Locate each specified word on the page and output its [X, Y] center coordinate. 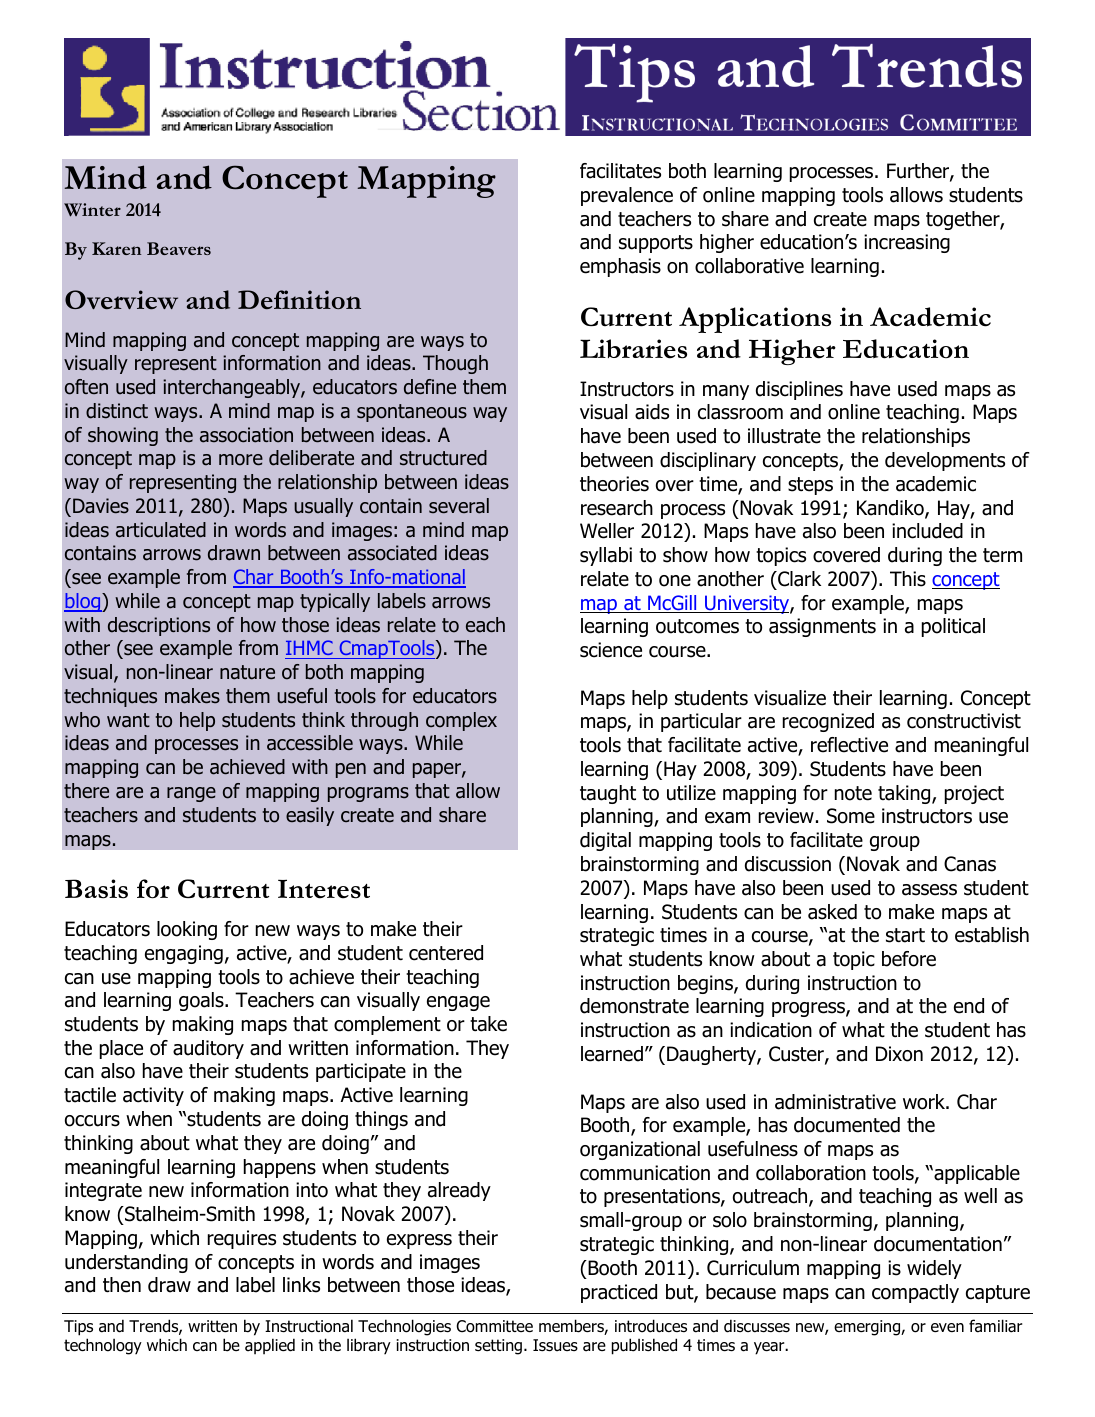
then [122, 1285]
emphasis [620, 267]
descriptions [159, 626]
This [908, 579]
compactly [915, 1293]
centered [446, 953]
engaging [184, 954]
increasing [907, 243]
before [909, 959]
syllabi [606, 556]
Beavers [179, 248]
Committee [494, 1326]
